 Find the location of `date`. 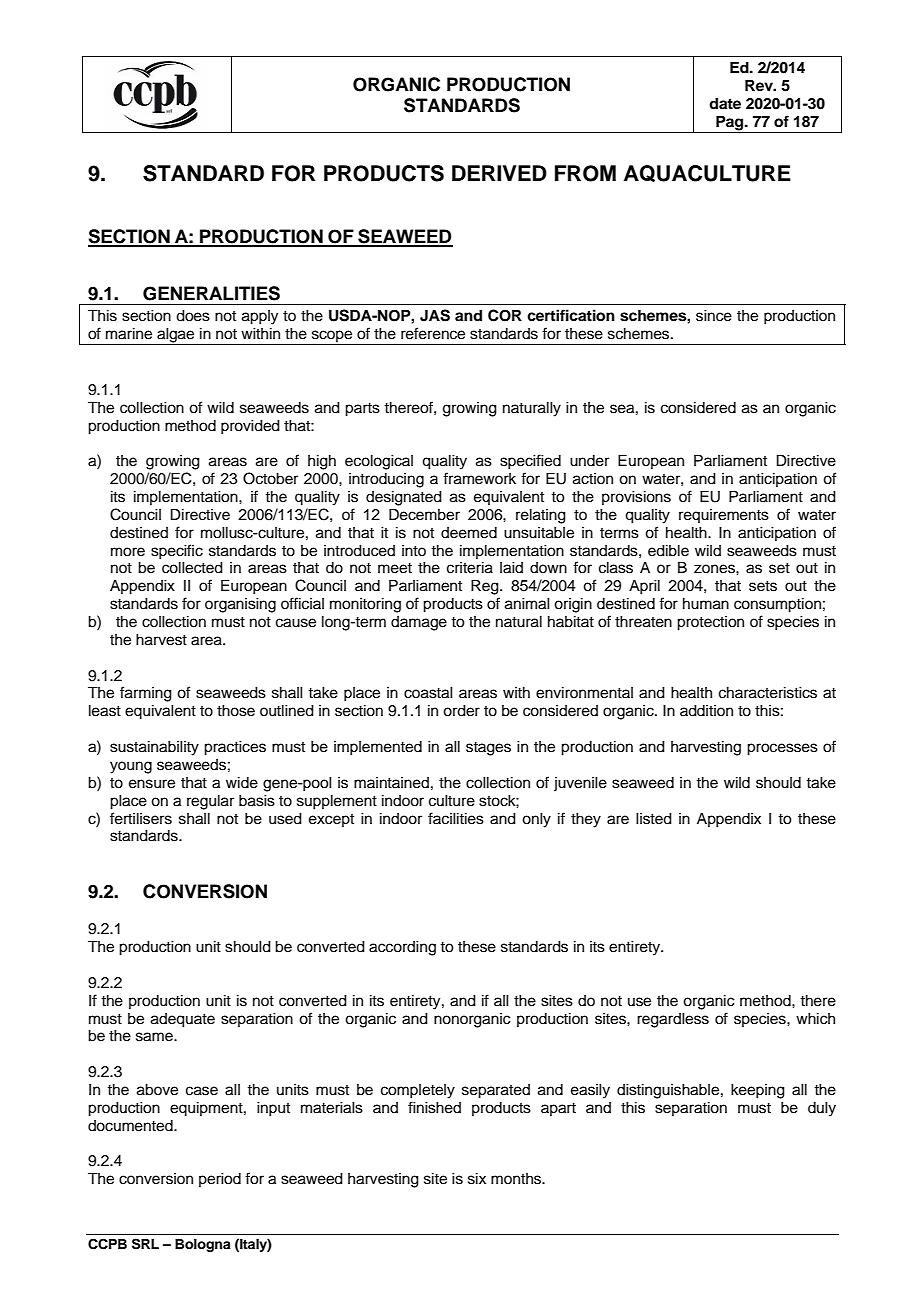

date is located at coordinates (725, 103).
